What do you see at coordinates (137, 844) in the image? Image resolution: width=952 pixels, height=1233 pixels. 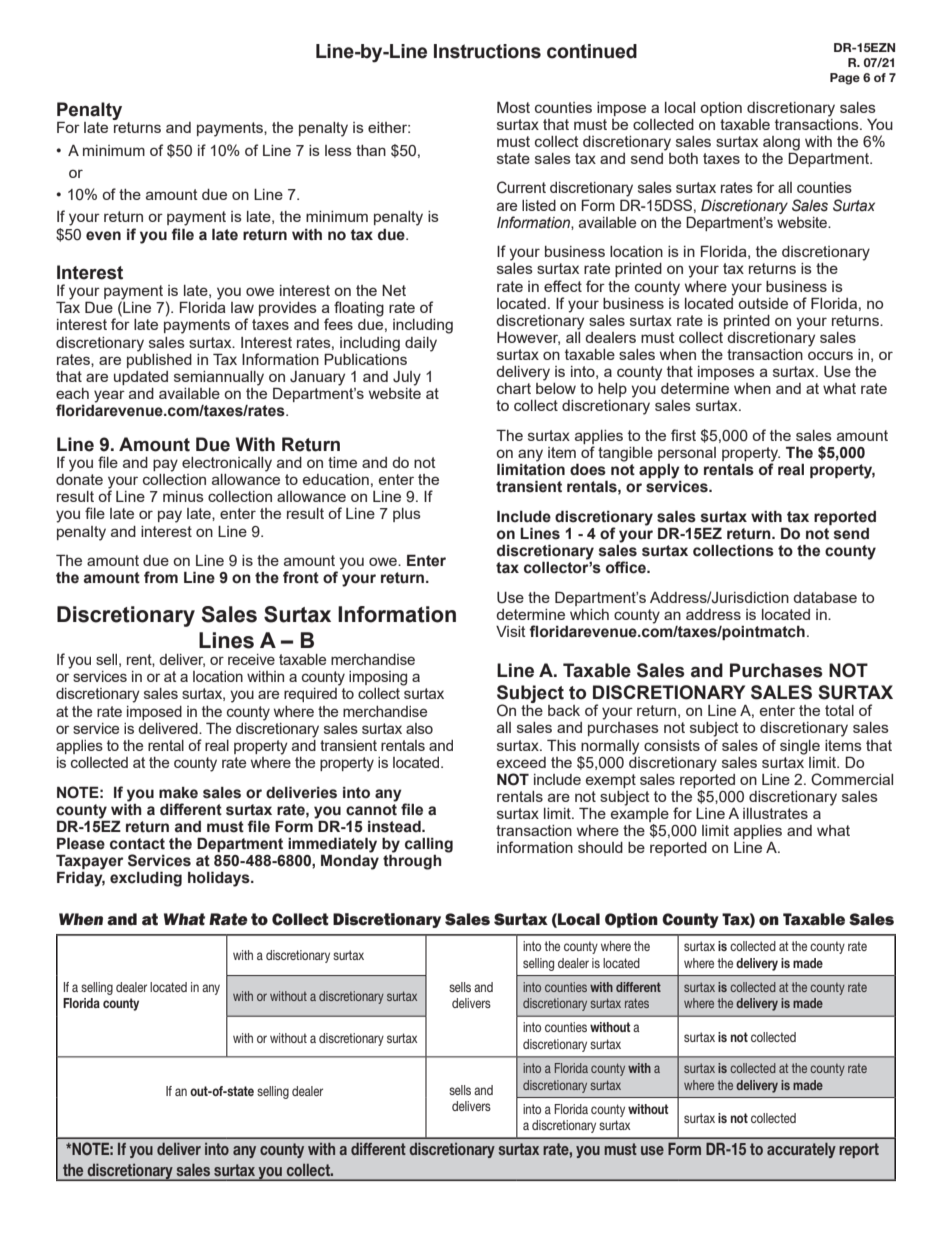 I see `contact` at bounding box center [137, 844].
